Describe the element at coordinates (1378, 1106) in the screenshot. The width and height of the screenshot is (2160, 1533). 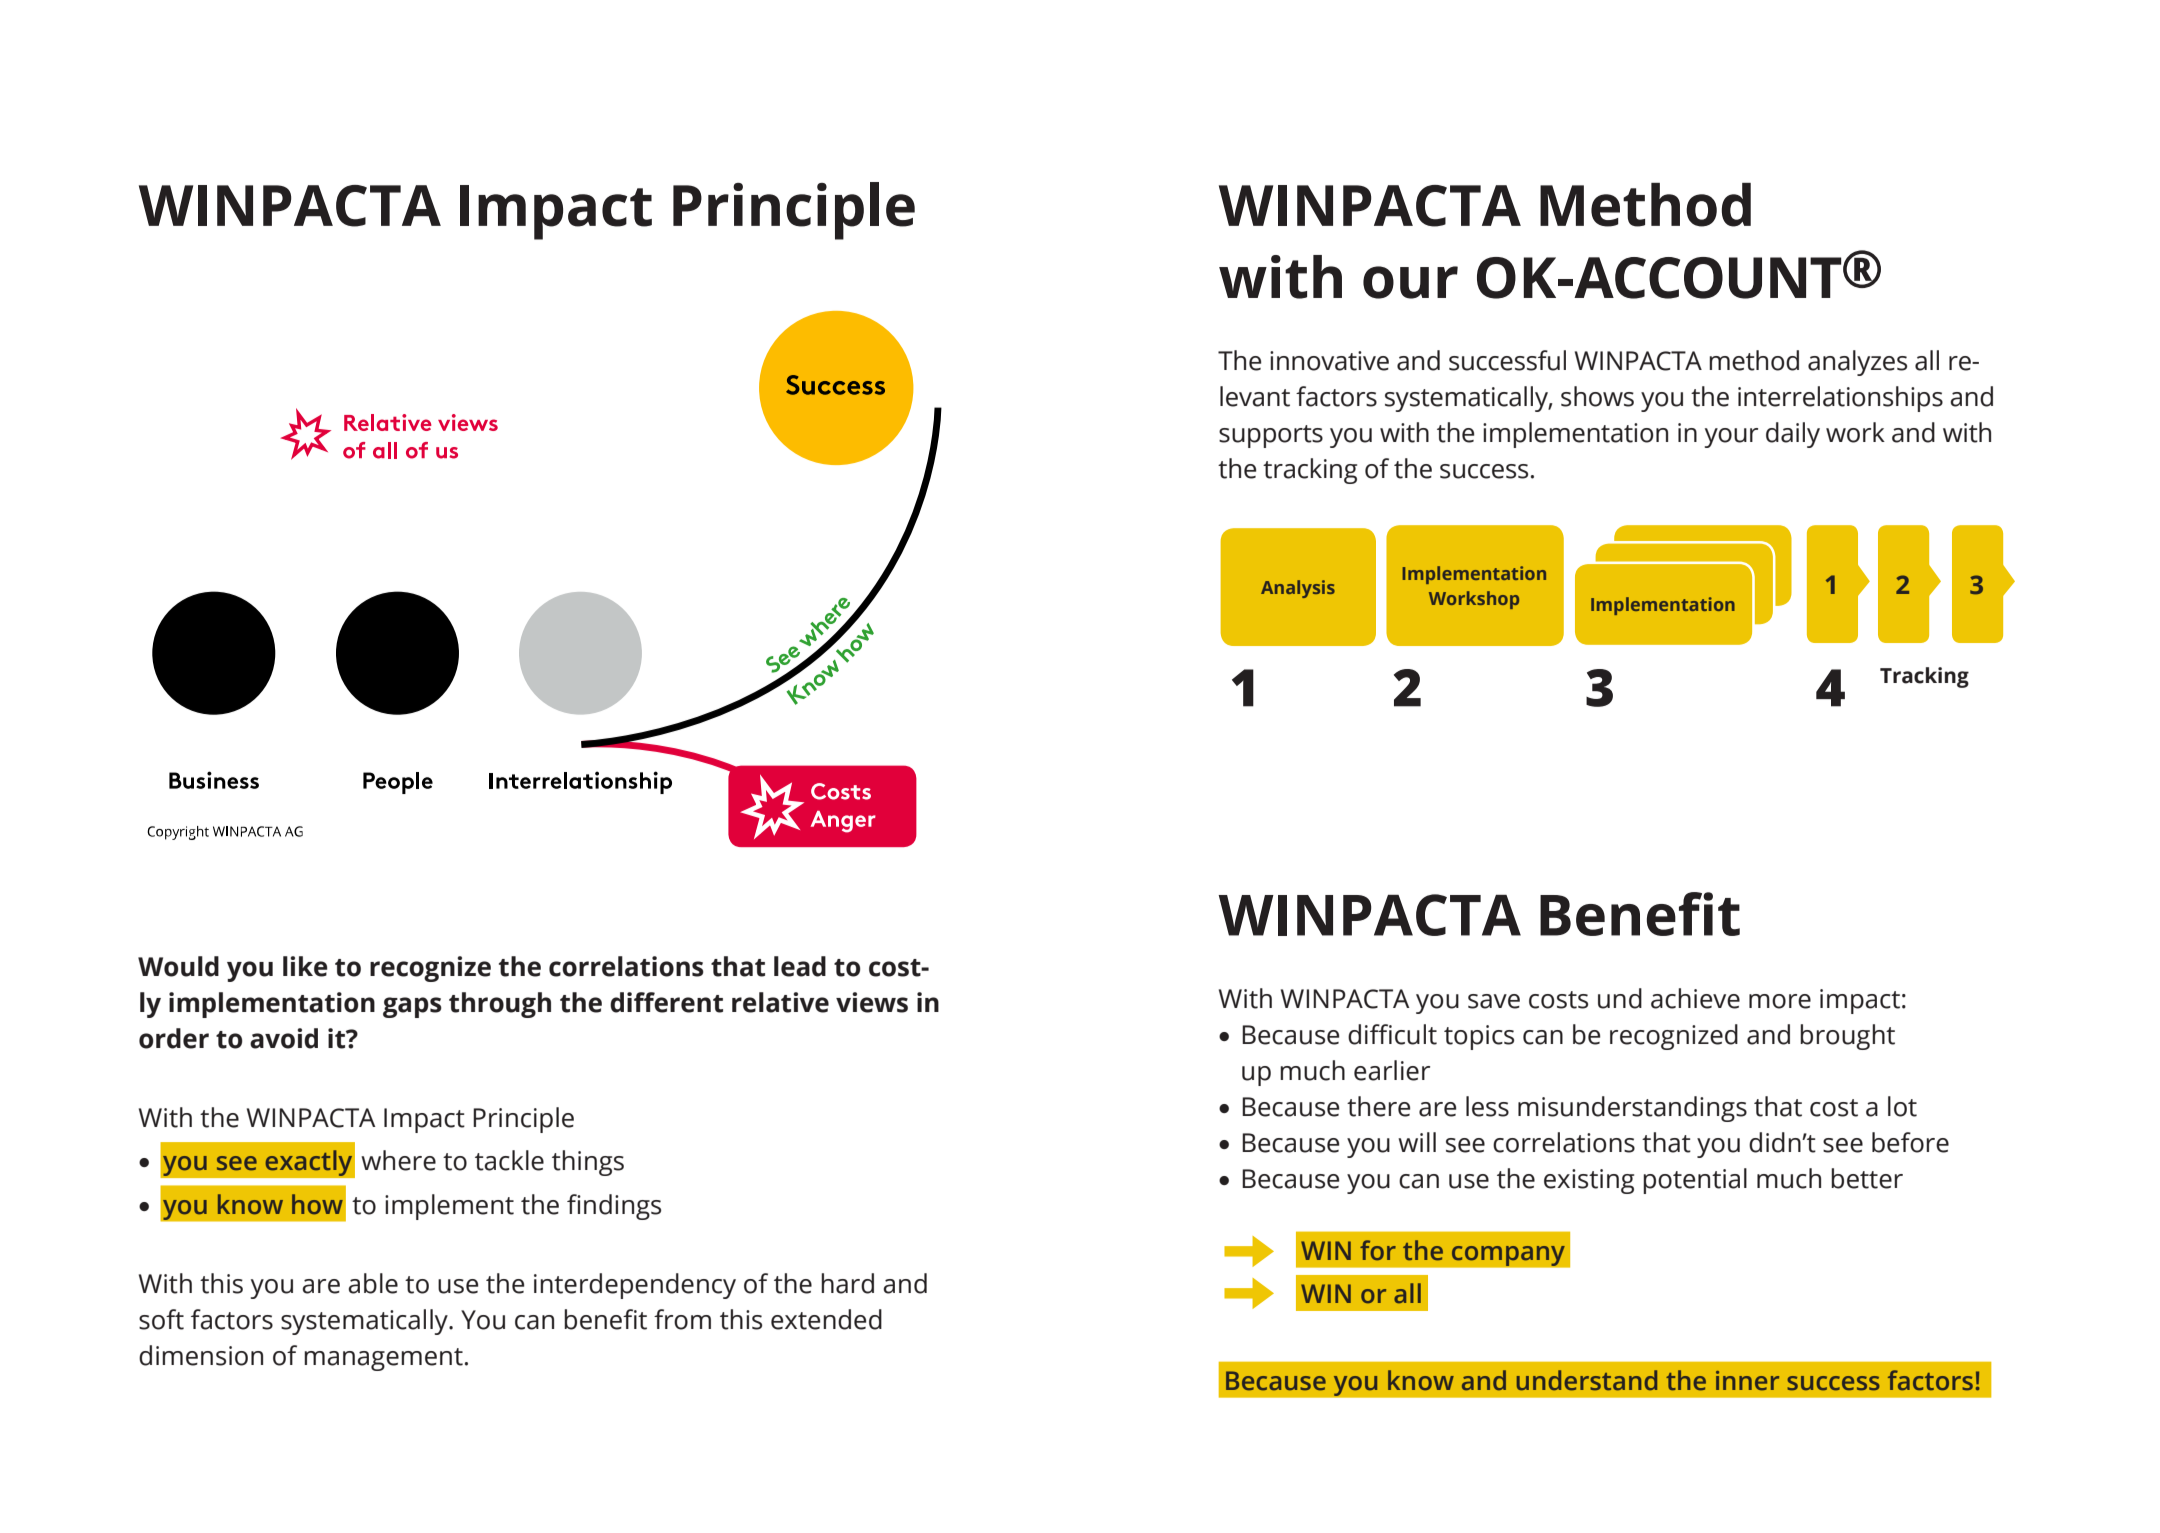
I see `there` at that location.
